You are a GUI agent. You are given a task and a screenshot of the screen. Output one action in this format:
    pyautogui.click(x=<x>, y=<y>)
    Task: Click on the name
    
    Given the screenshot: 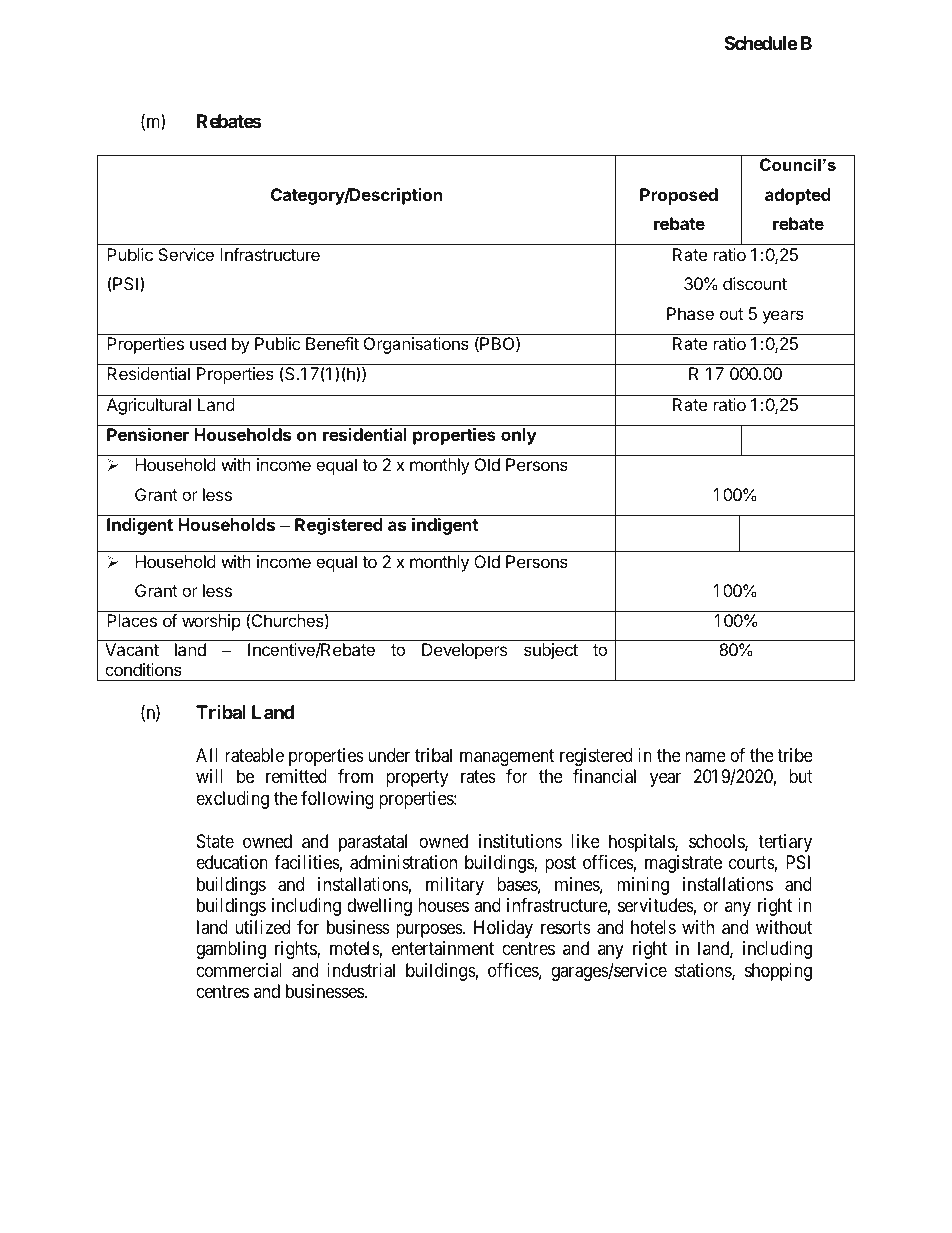 What is the action you would take?
    pyautogui.click(x=705, y=757)
